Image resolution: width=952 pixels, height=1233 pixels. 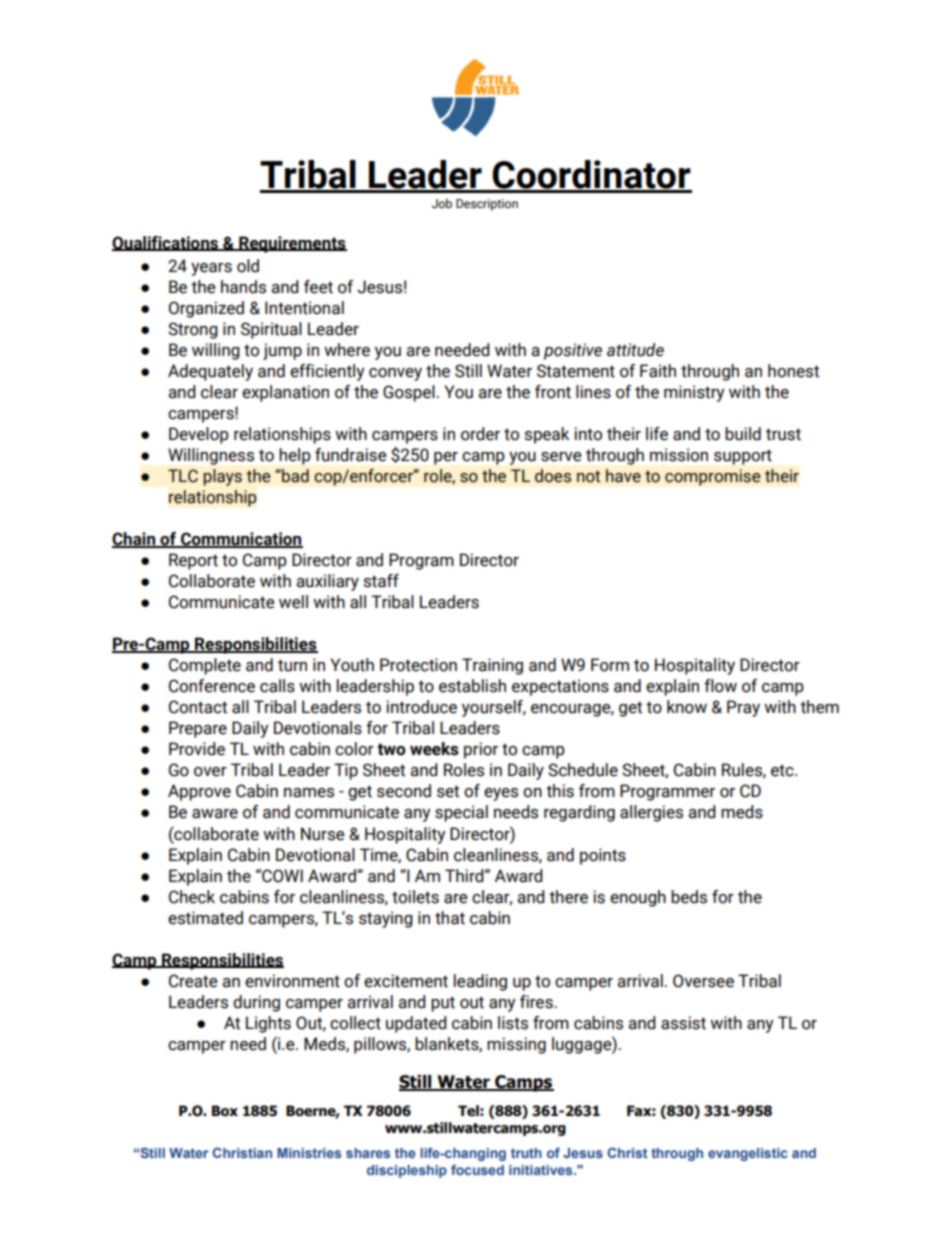 I want to click on focused, so click(x=477, y=1169).
